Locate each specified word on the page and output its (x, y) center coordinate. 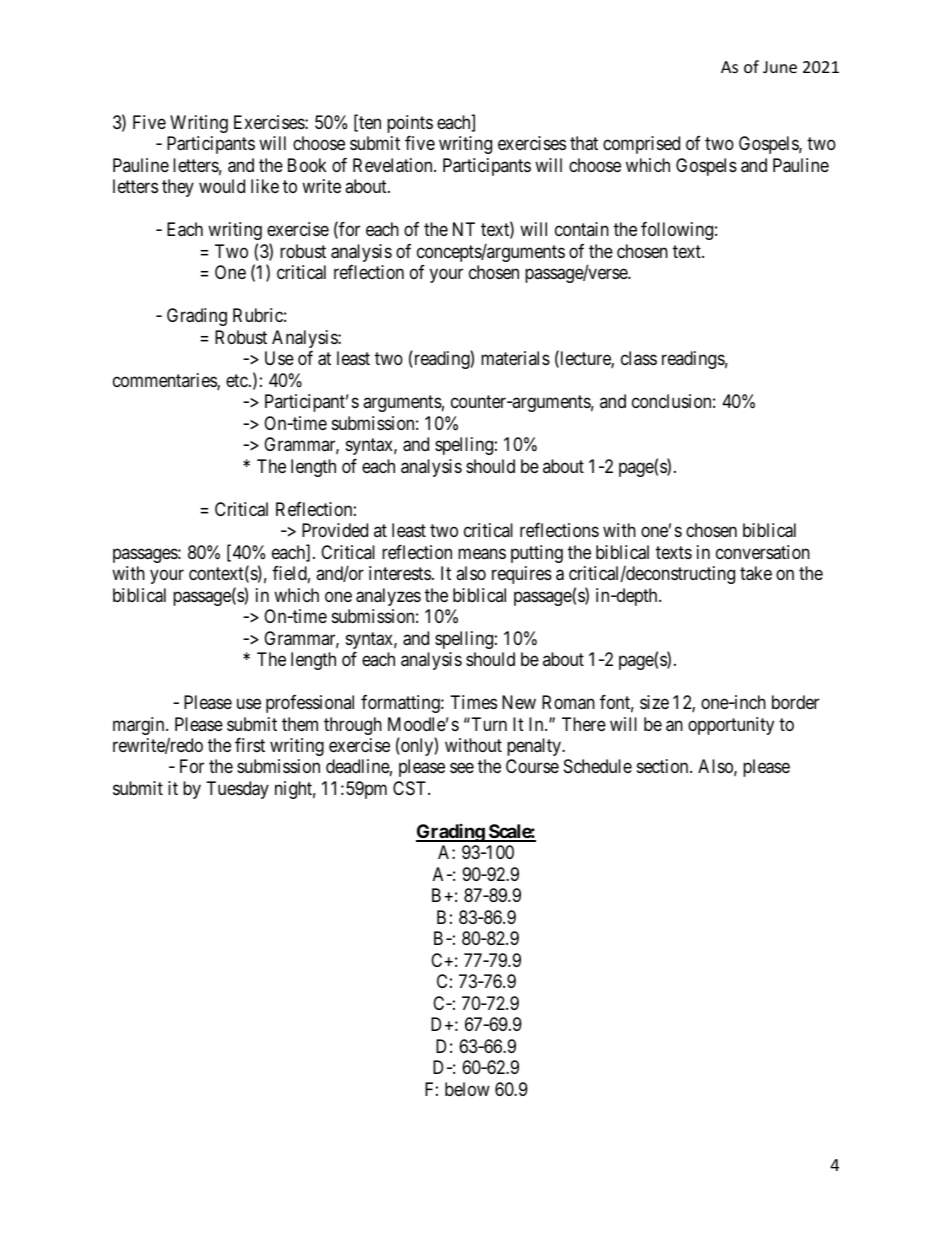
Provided (335, 530)
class (639, 358)
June (780, 67)
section (664, 766)
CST (411, 788)
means (482, 554)
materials (515, 358)
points (410, 124)
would (222, 186)
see (462, 768)
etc (237, 380)
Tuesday (238, 790)
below (467, 1089)
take (756, 573)
